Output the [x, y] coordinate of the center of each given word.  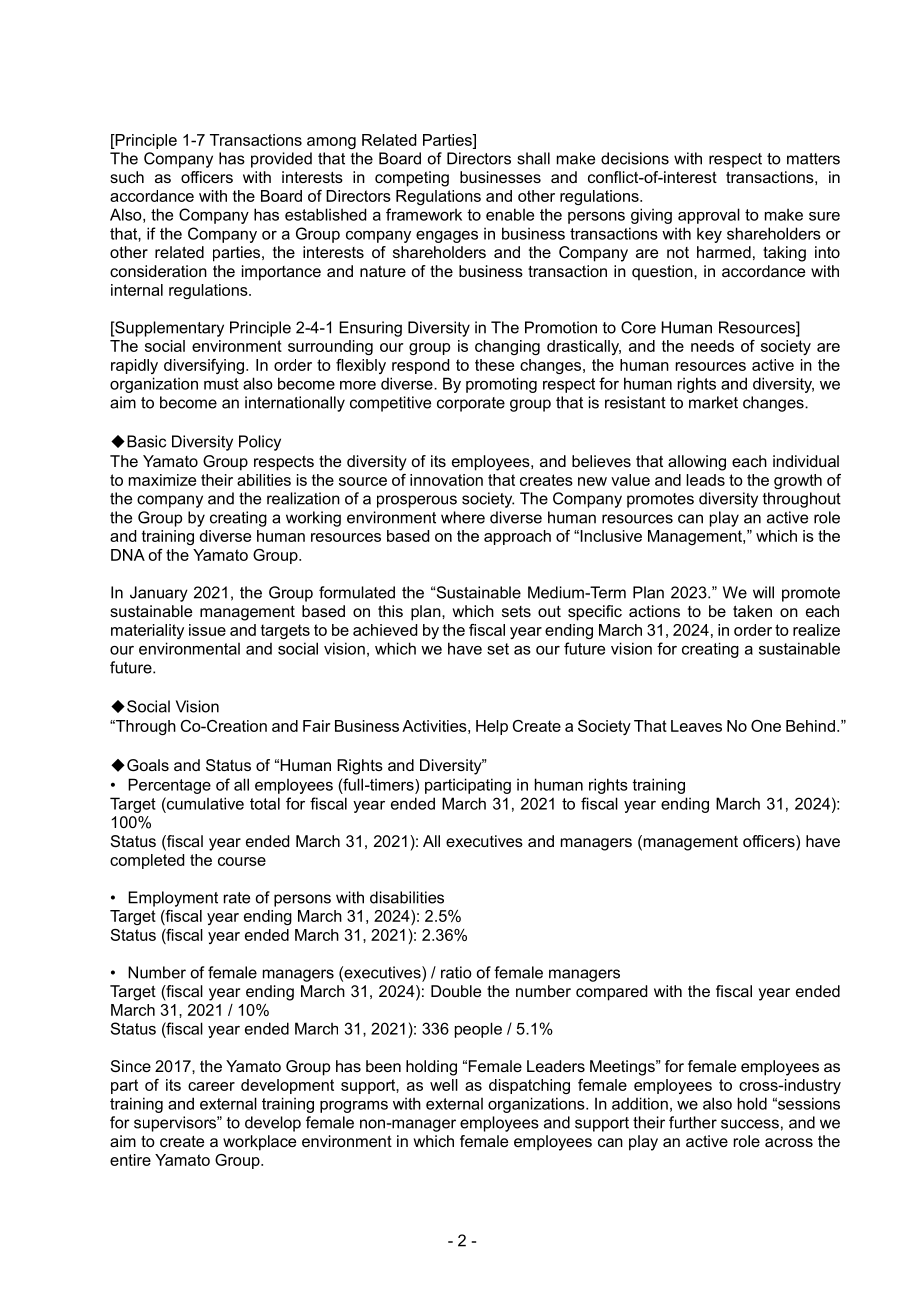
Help [492, 727]
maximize [162, 480]
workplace [259, 1143]
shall [533, 158]
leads [705, 480]
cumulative [204, 803]
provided [281, 160]
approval [709, 216]
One [766, 726]
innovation [446, 480]
